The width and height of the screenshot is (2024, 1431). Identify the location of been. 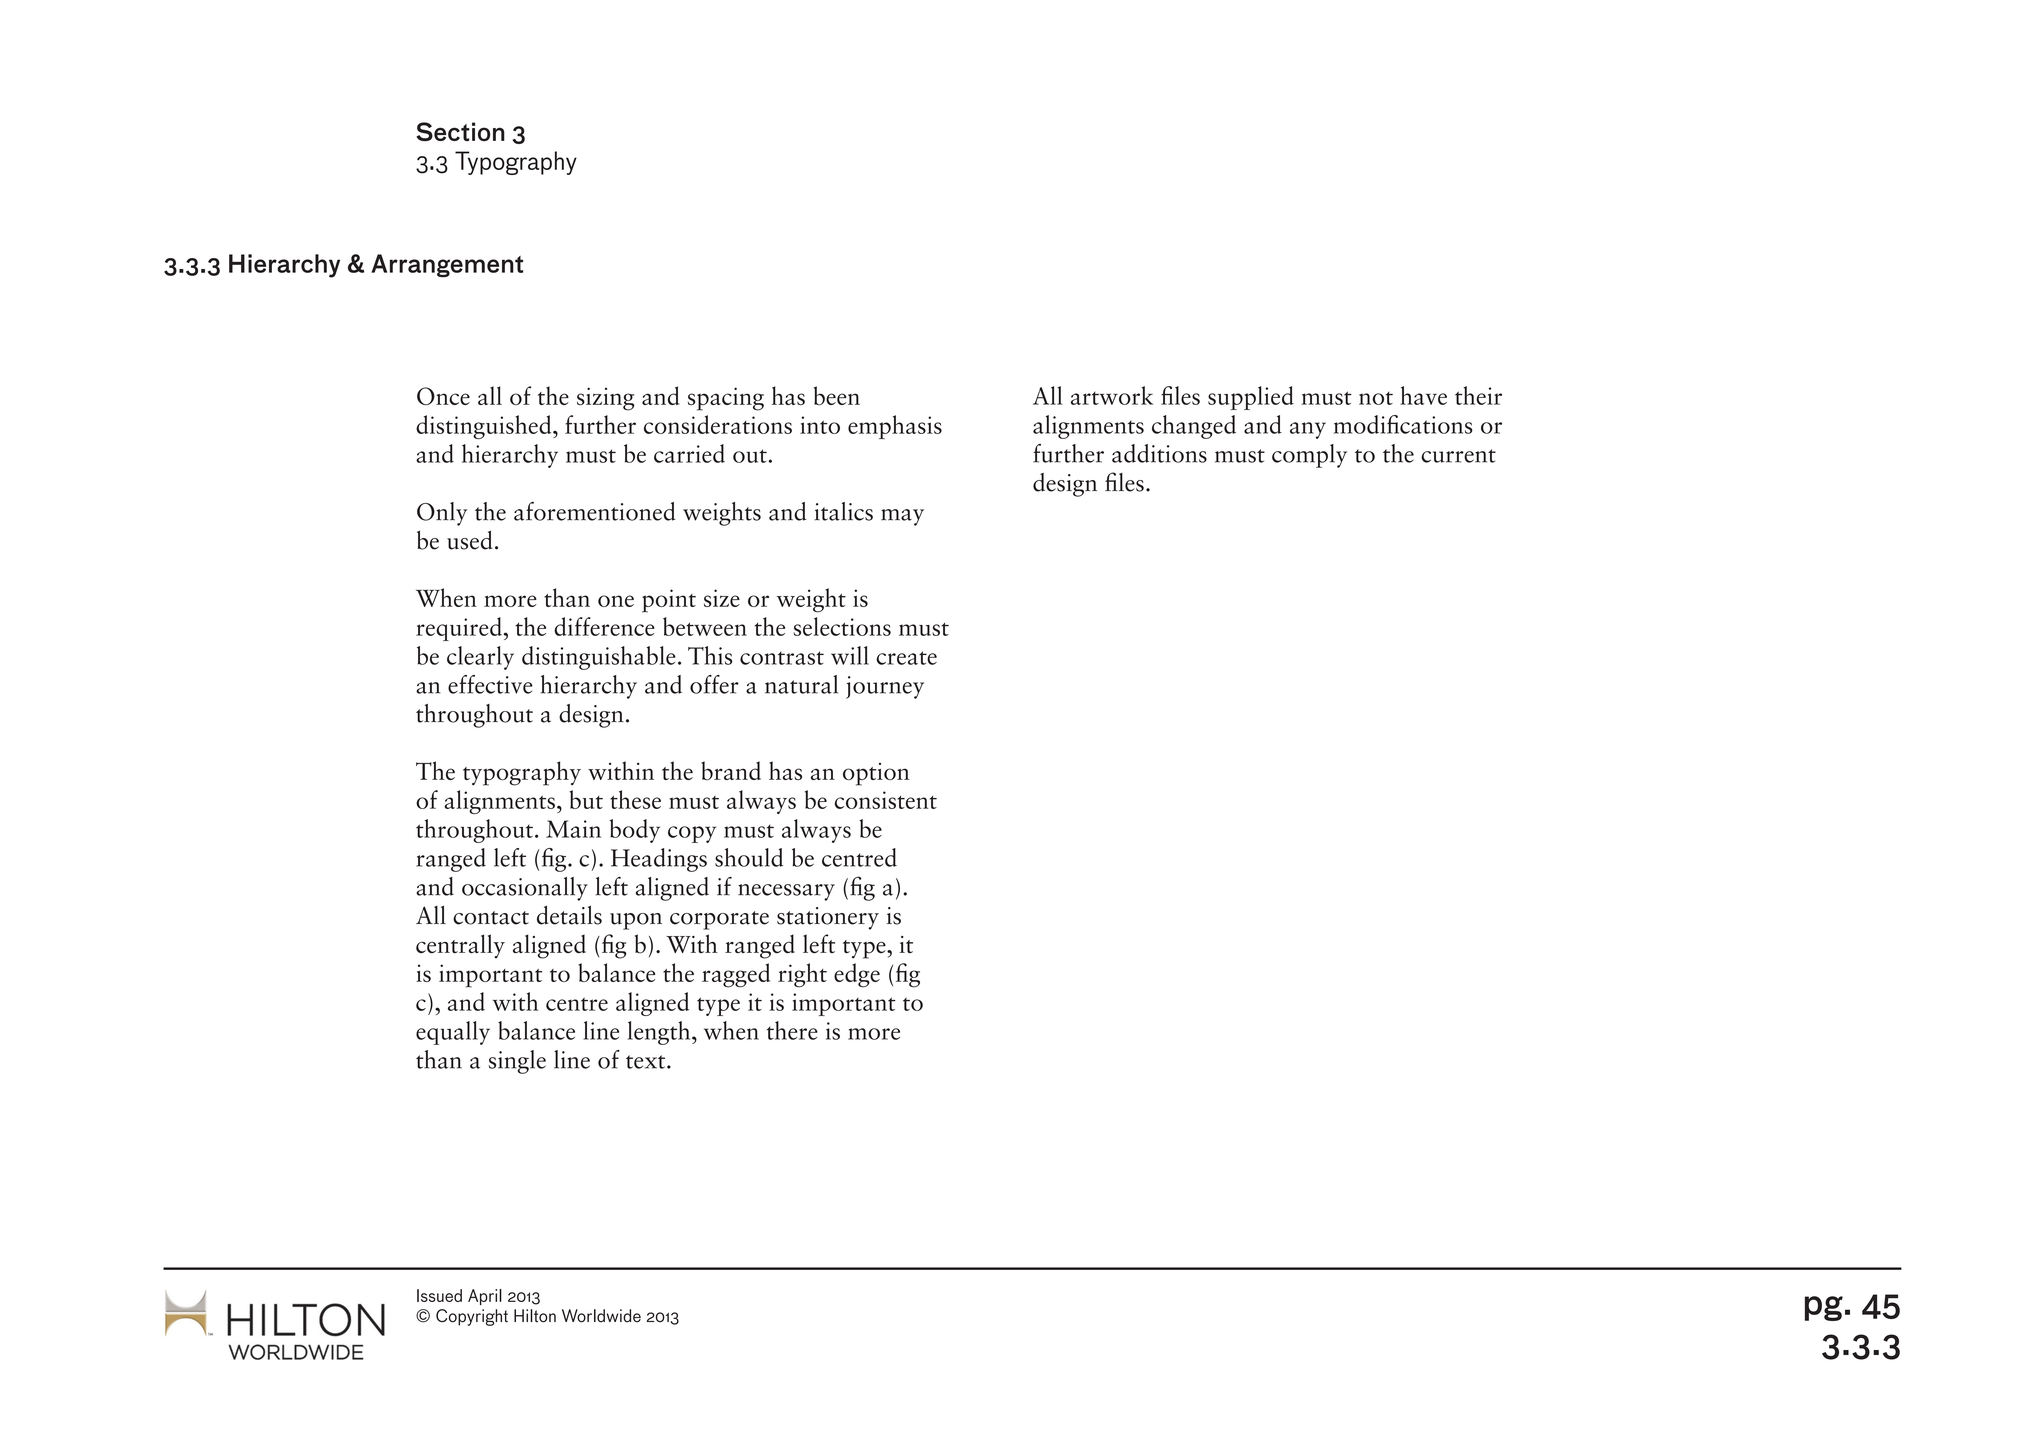
(837, 395).
